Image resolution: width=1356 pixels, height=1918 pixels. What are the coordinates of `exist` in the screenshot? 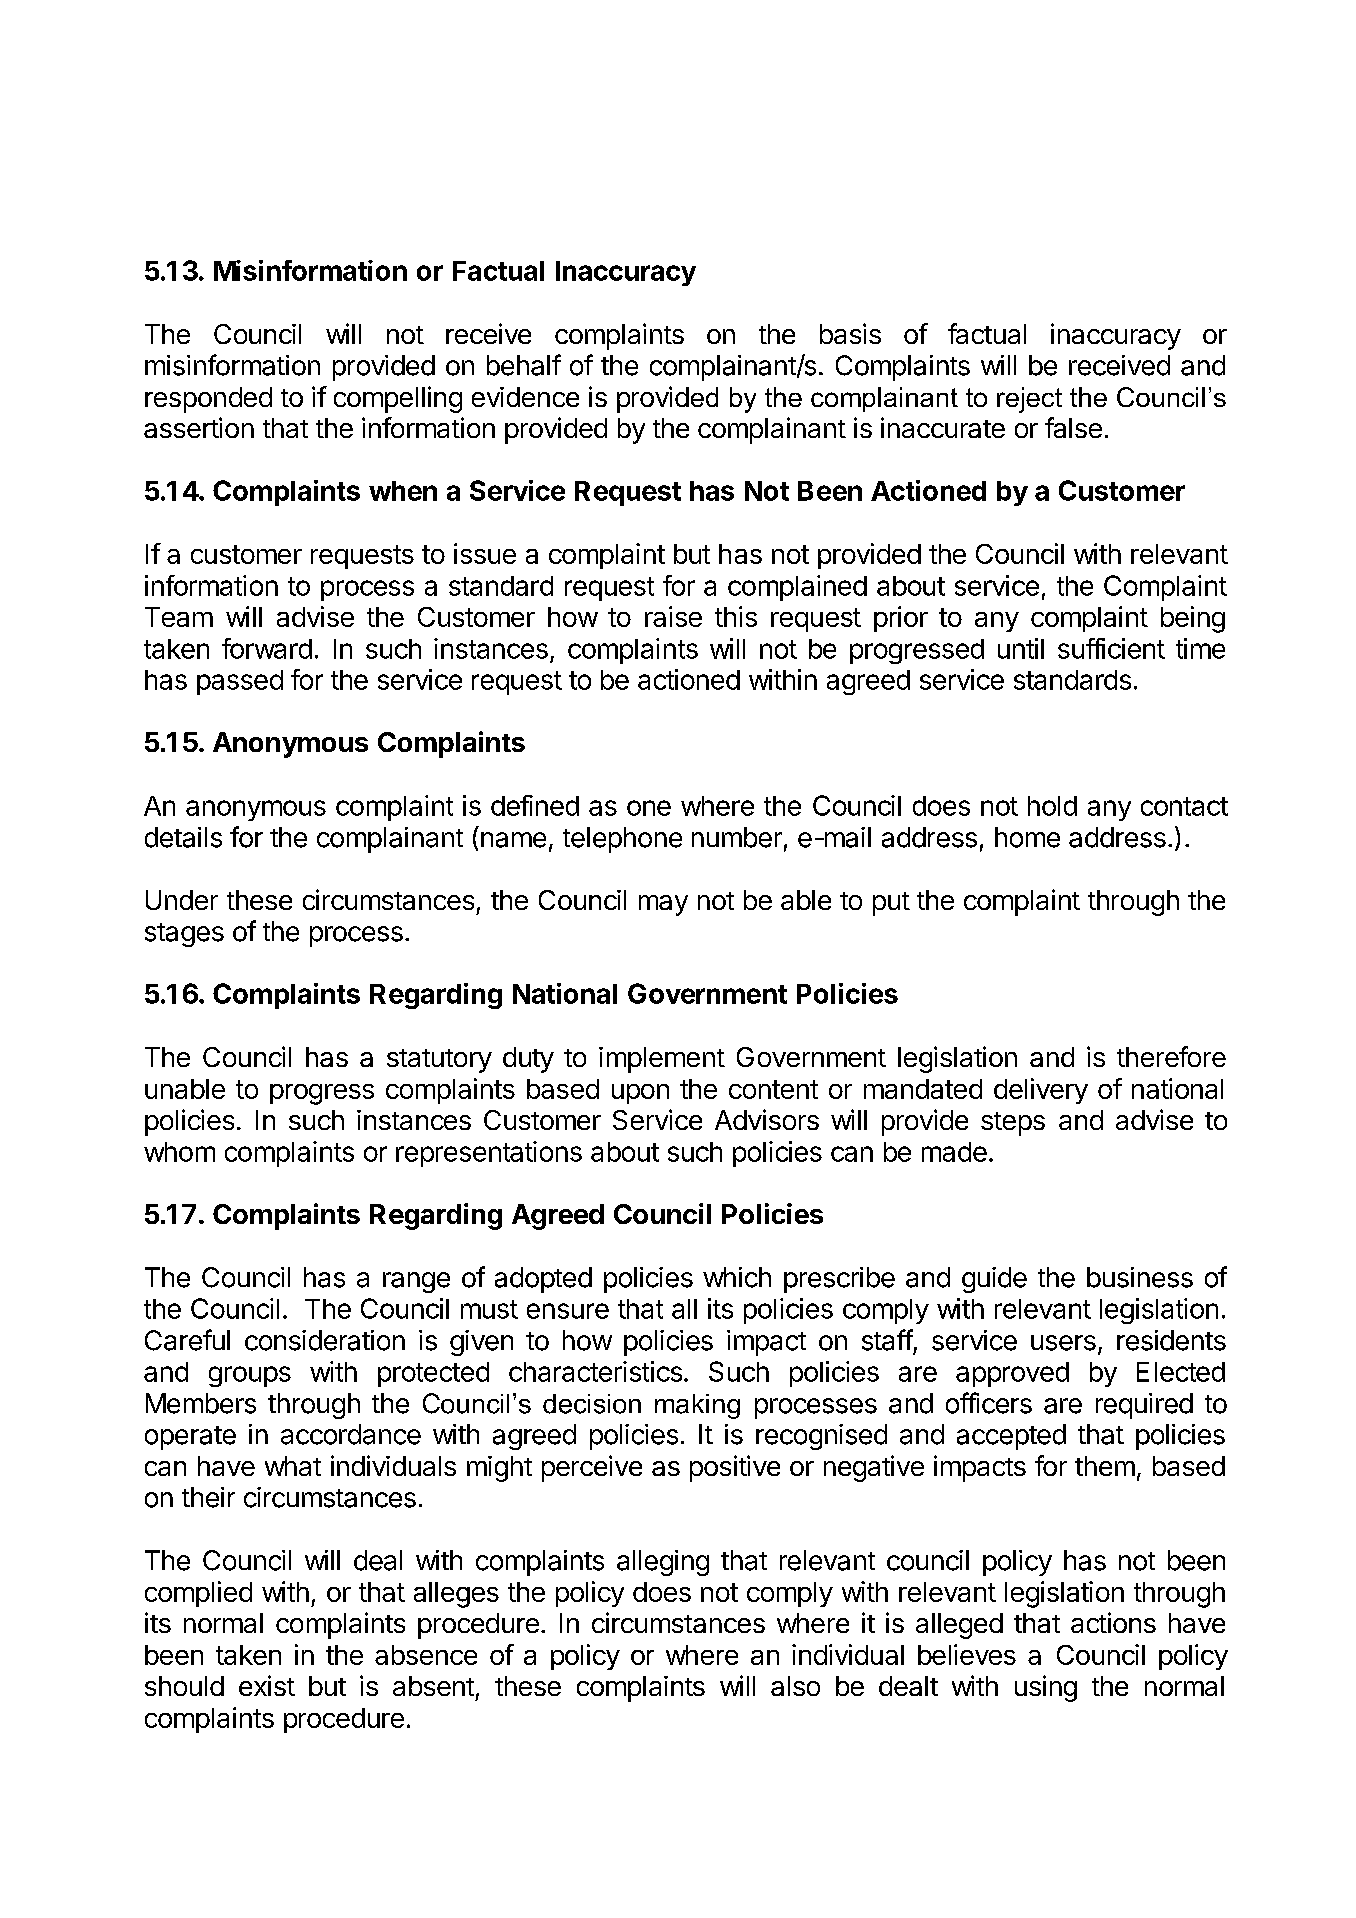 It's located at (267, 1685).
